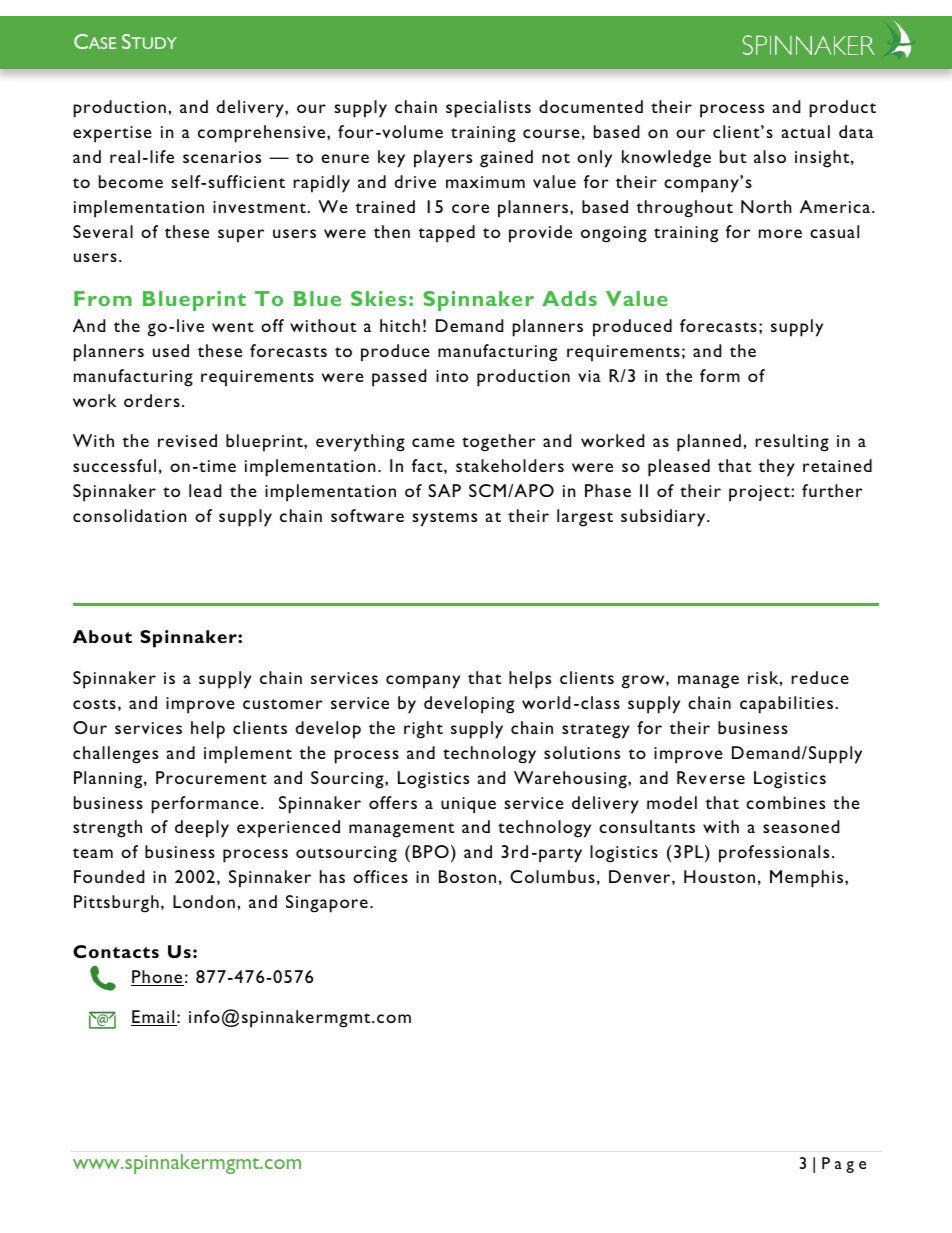 The height and width of the screenshot is (1233, 952). What do you see at coordinates (499, 443) in the screenshot?
I see `together` at bounding box center [499, 443].
